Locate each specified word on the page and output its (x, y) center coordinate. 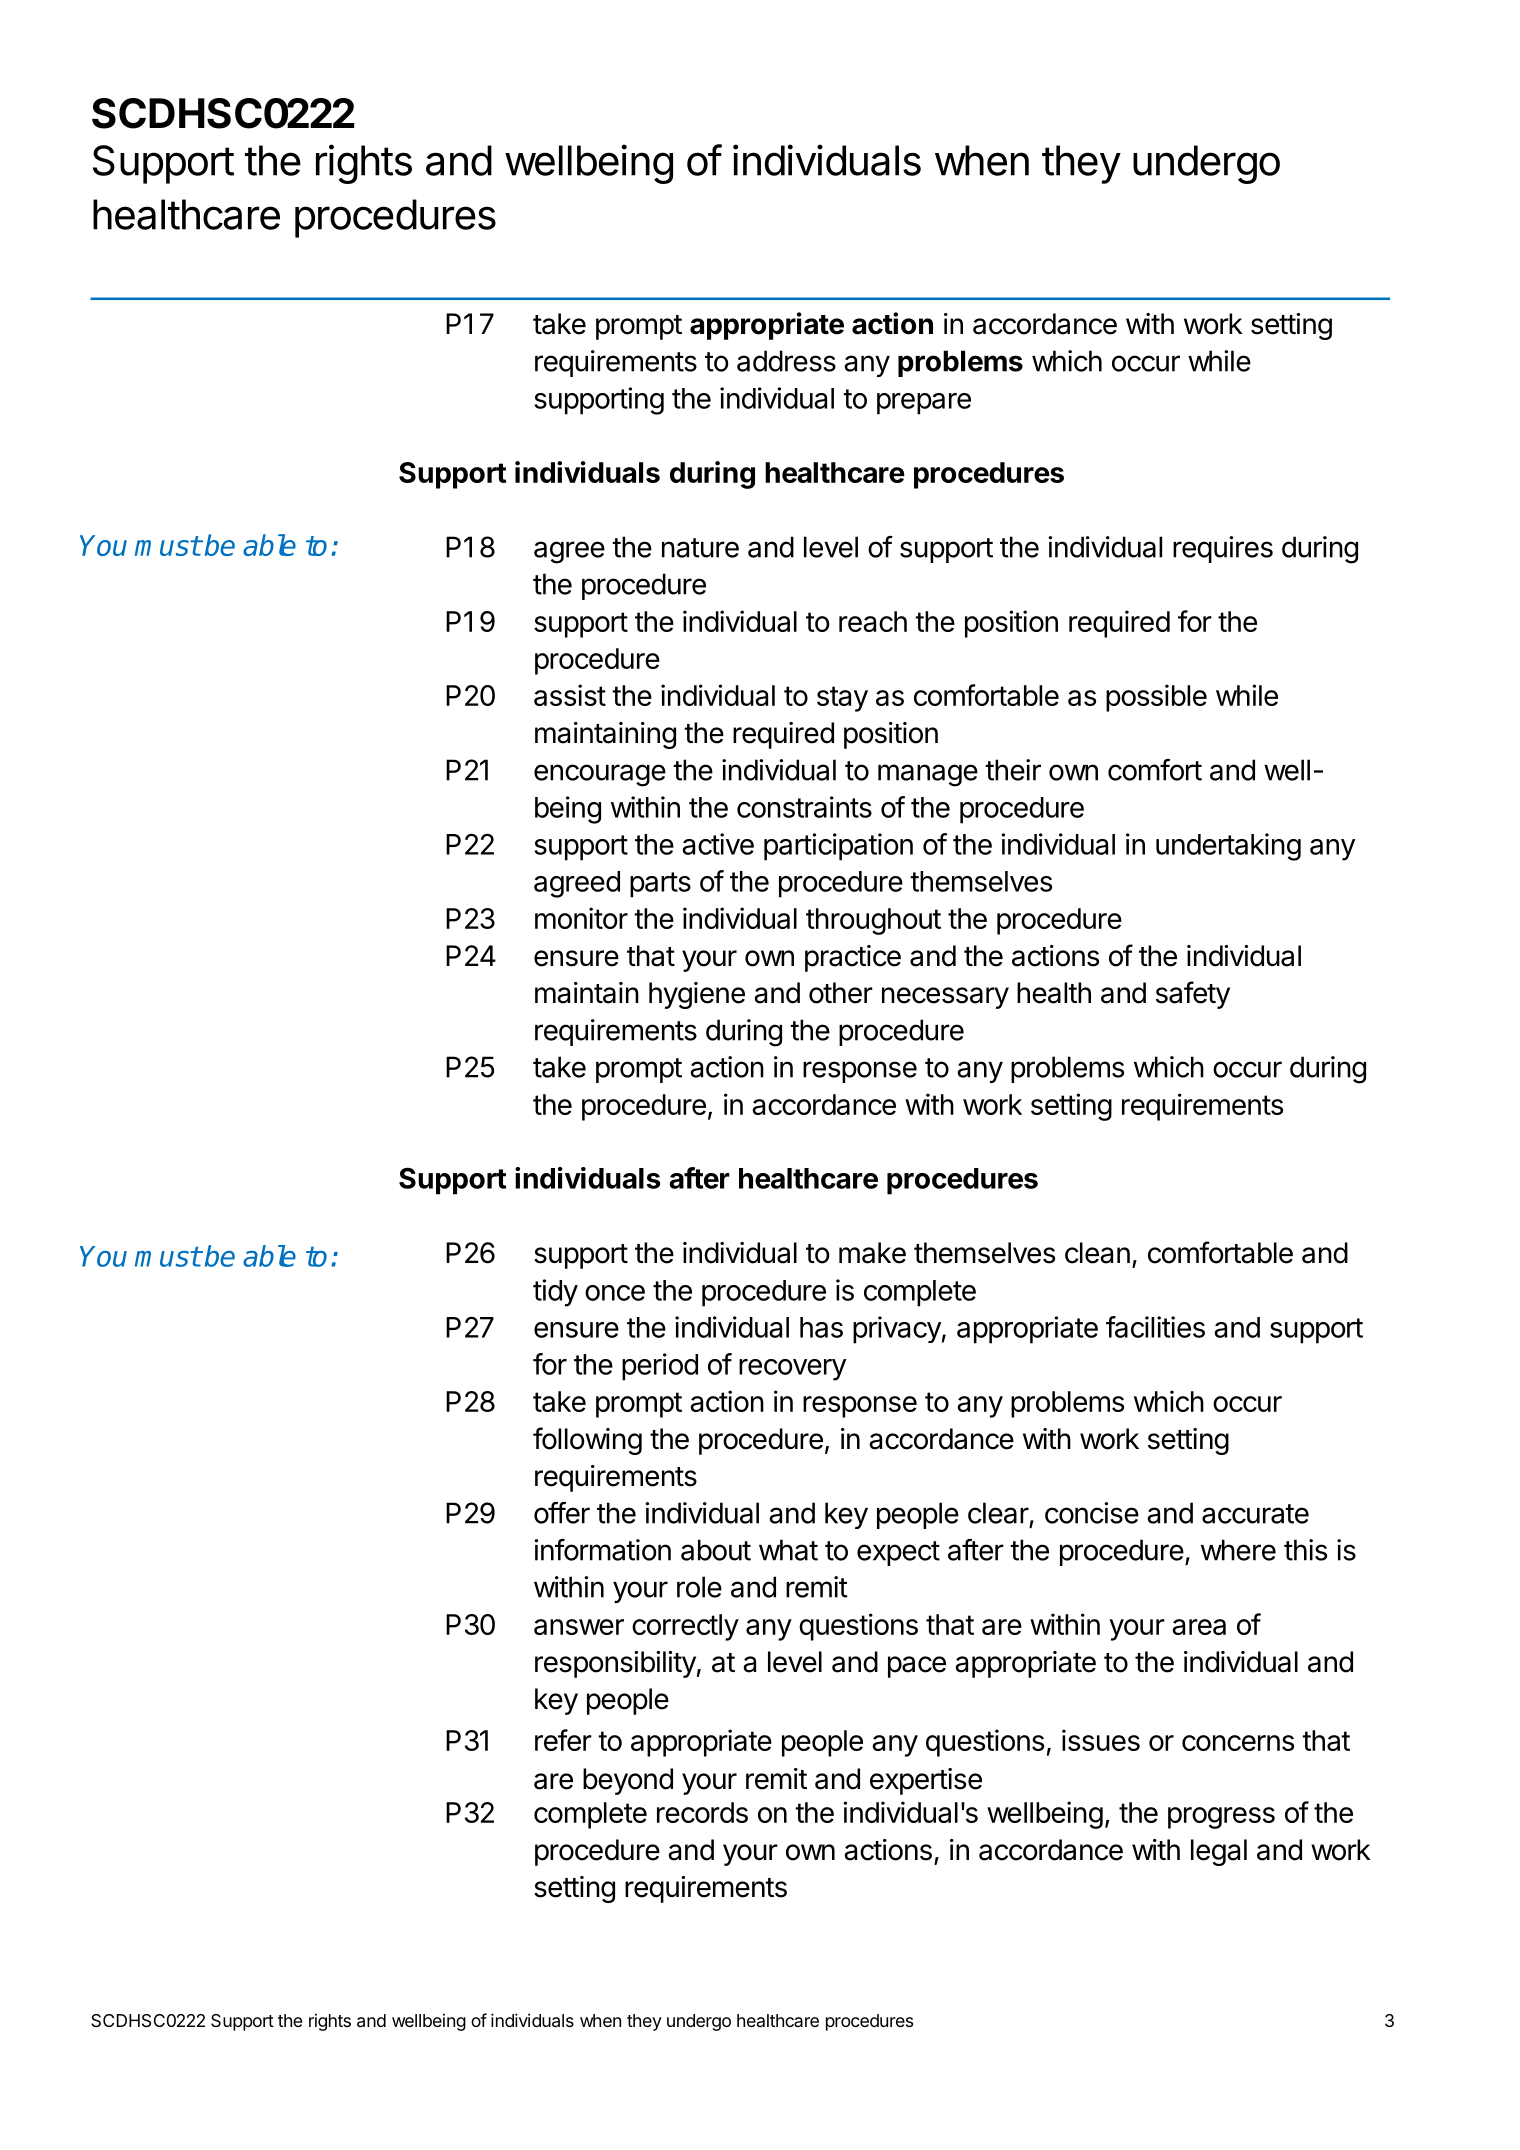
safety (1193, 995)
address (786, 361)
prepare (924, 404)
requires (1223, 549)
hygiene (697, 995)
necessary (945, 998)
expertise (926, 1781)
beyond (628, 1781)
